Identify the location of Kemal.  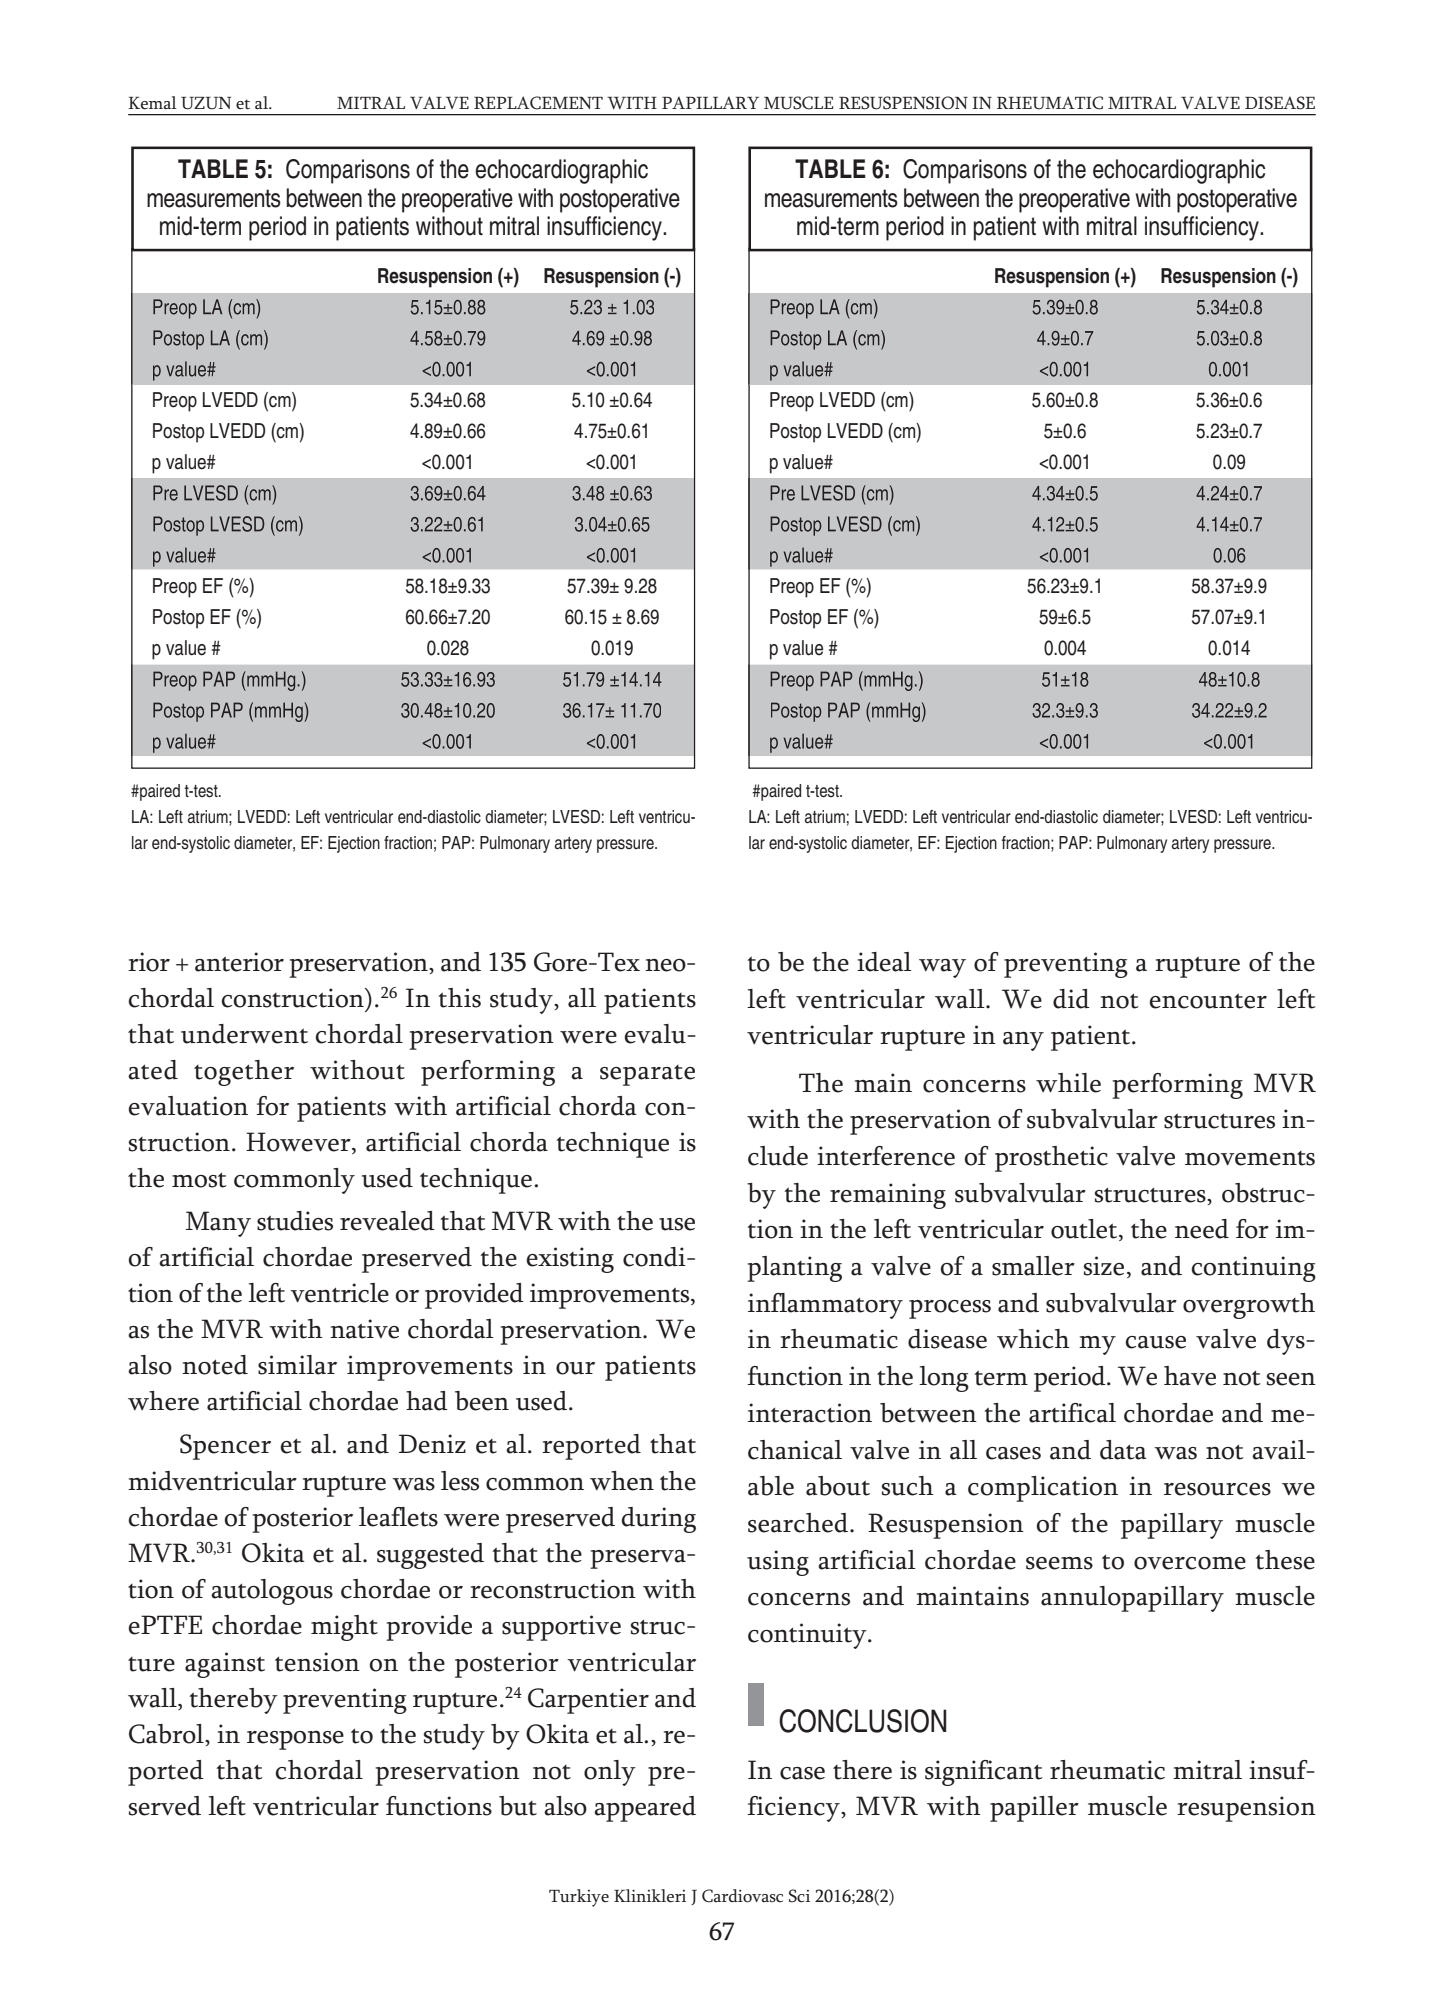
(153, 103).
